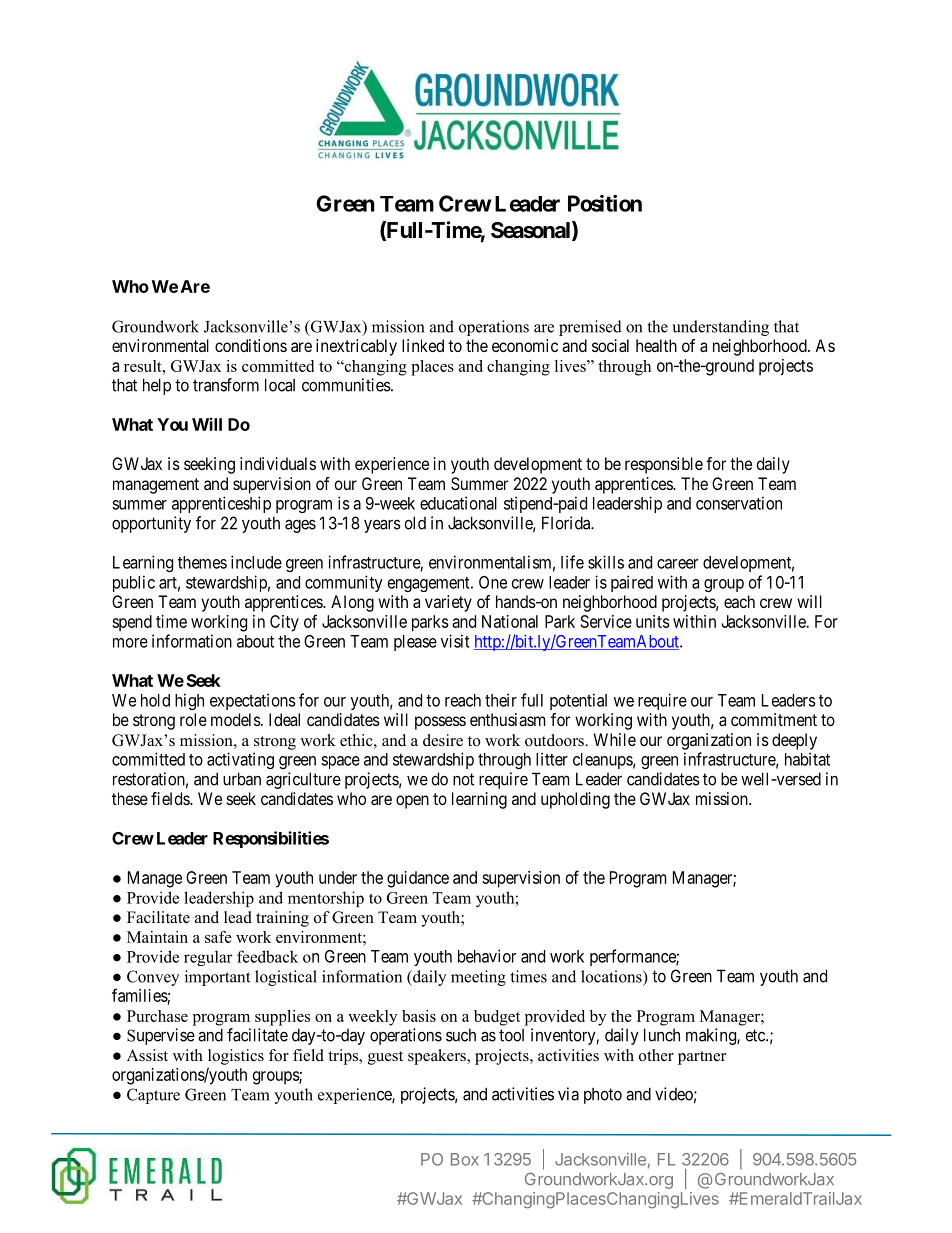 This screenshot has height=1233, width=952. I want to click on themes, so click(202, 562).
